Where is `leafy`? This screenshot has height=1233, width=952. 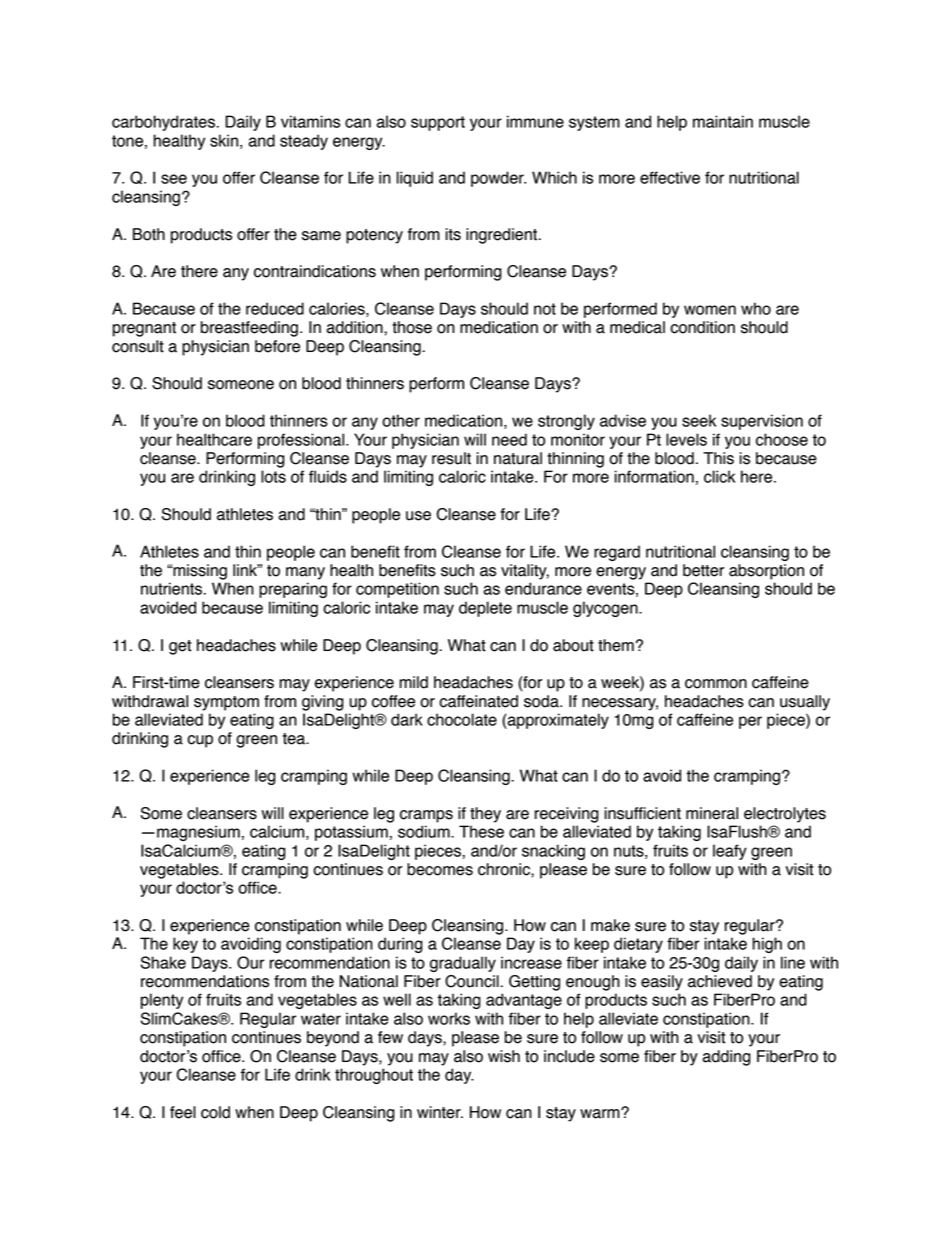
leafy is located at coordinates (730, 852).
